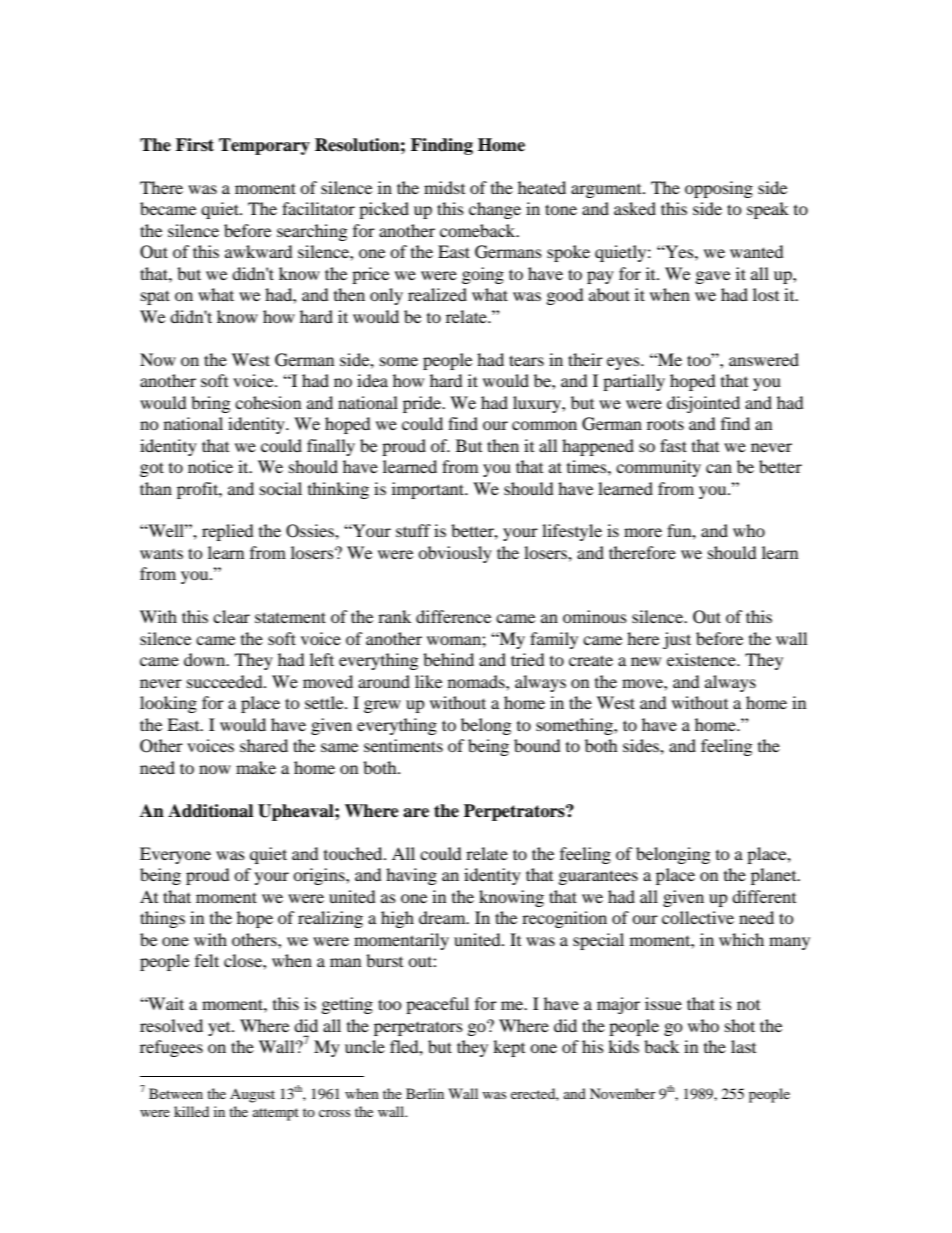  What do you see at coordinates (425, 1093) in the screenshot?
I see `Berlin` at bounding box center [425, 1093].
